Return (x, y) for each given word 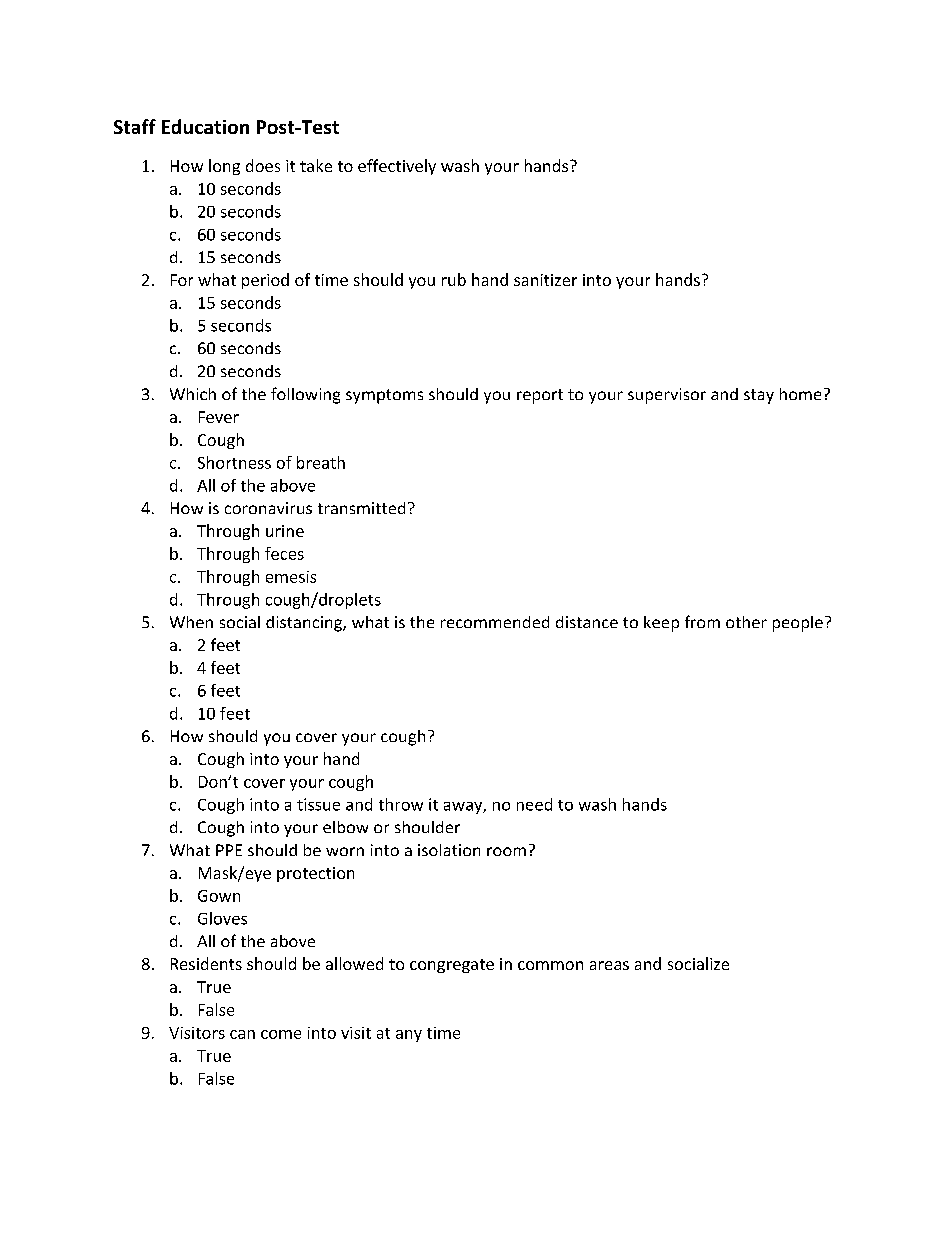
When (191, 622)
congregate (452, 966)
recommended (495, 622)
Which (193, 394)
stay (759, 396)
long (224, 167)
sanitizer (545, 280)
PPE (229, 850)
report (540, 396)
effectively (397, 167)
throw (401, 804)
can (242, 1034)
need (534, 804)
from (702, 621)
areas (609, 965)
